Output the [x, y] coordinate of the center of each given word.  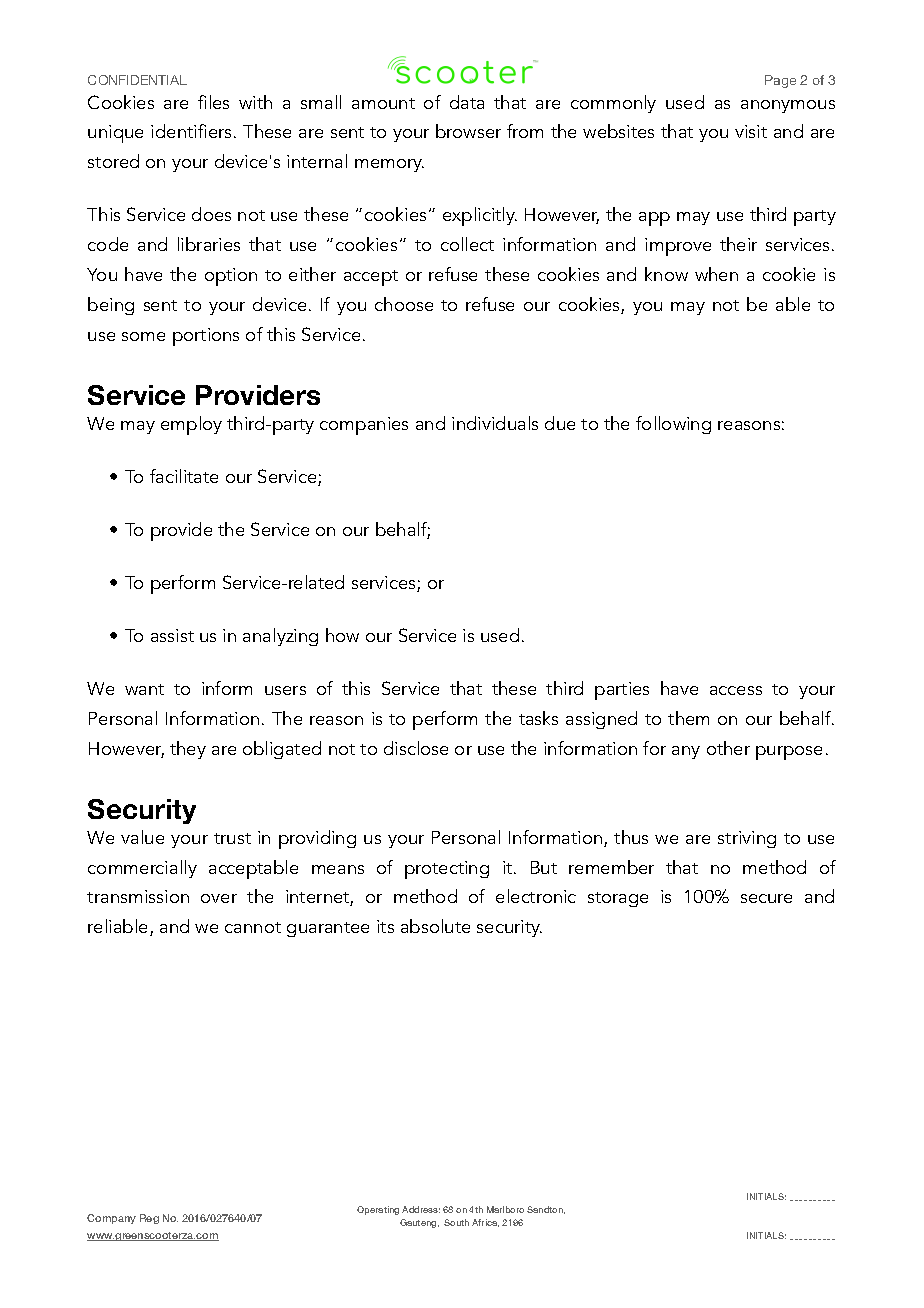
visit [751, 131]
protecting [447, 870]
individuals [495, 423]
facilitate [184, 476]
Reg [149, 1219]
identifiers [191, 131]
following [673, 425]
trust [232, 838]
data [467, 102]
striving [747, 839]
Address [421, 1209]
